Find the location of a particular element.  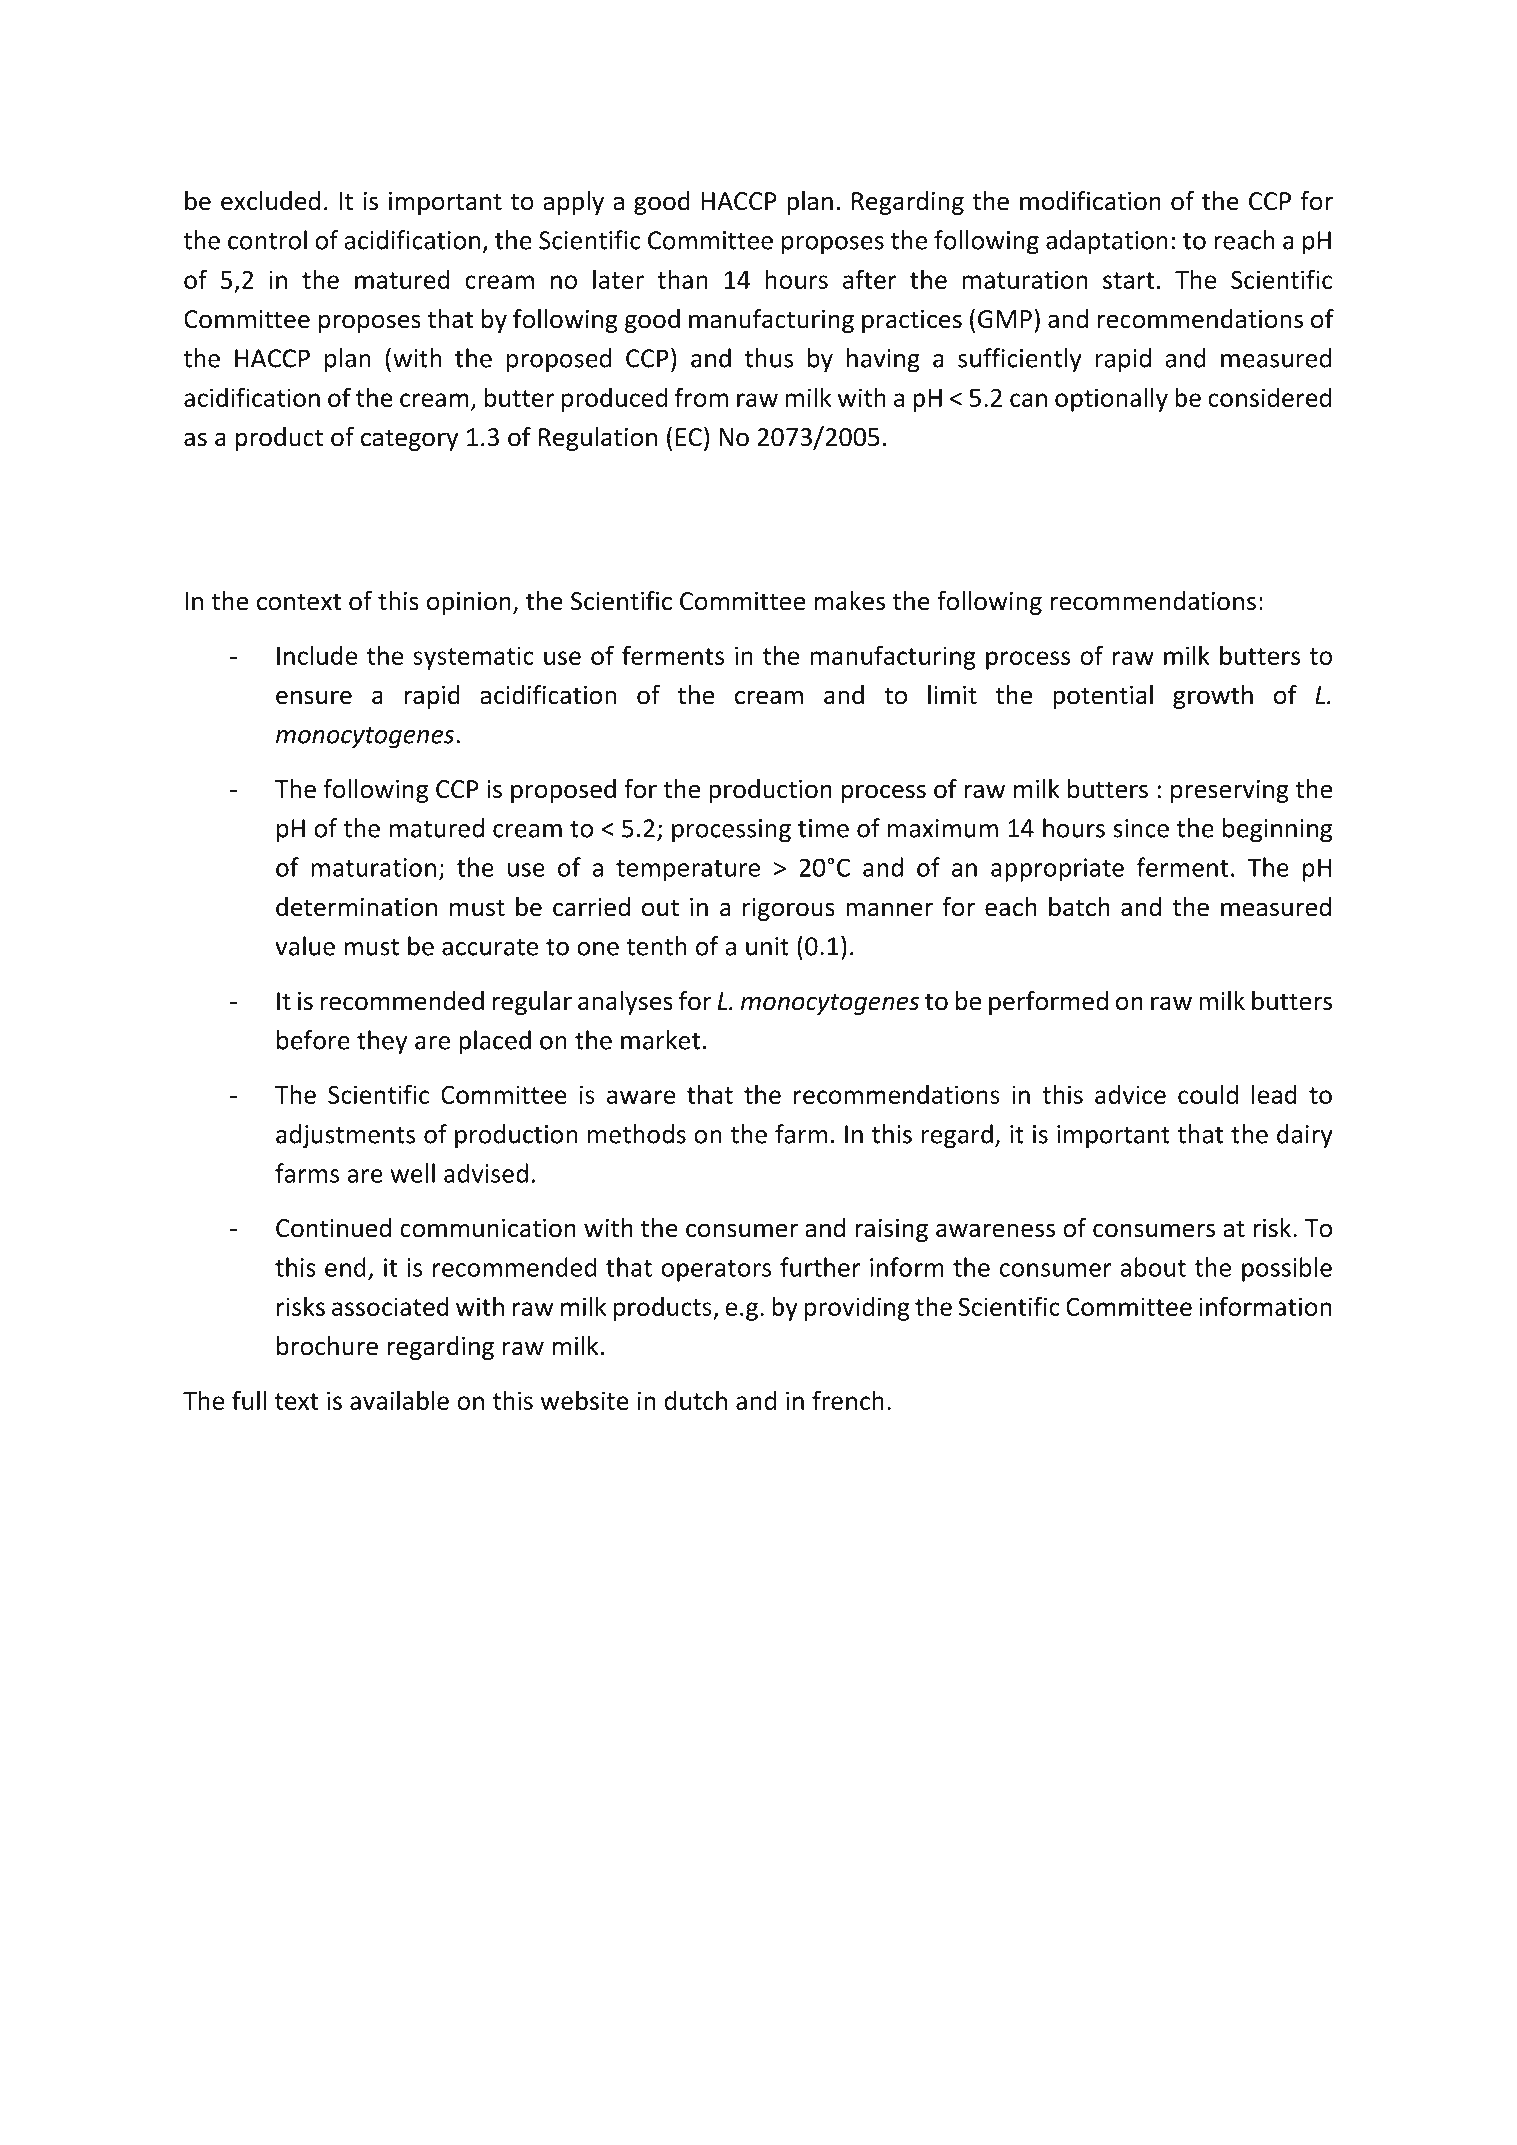

they is located at coordinates (382, 1042).
